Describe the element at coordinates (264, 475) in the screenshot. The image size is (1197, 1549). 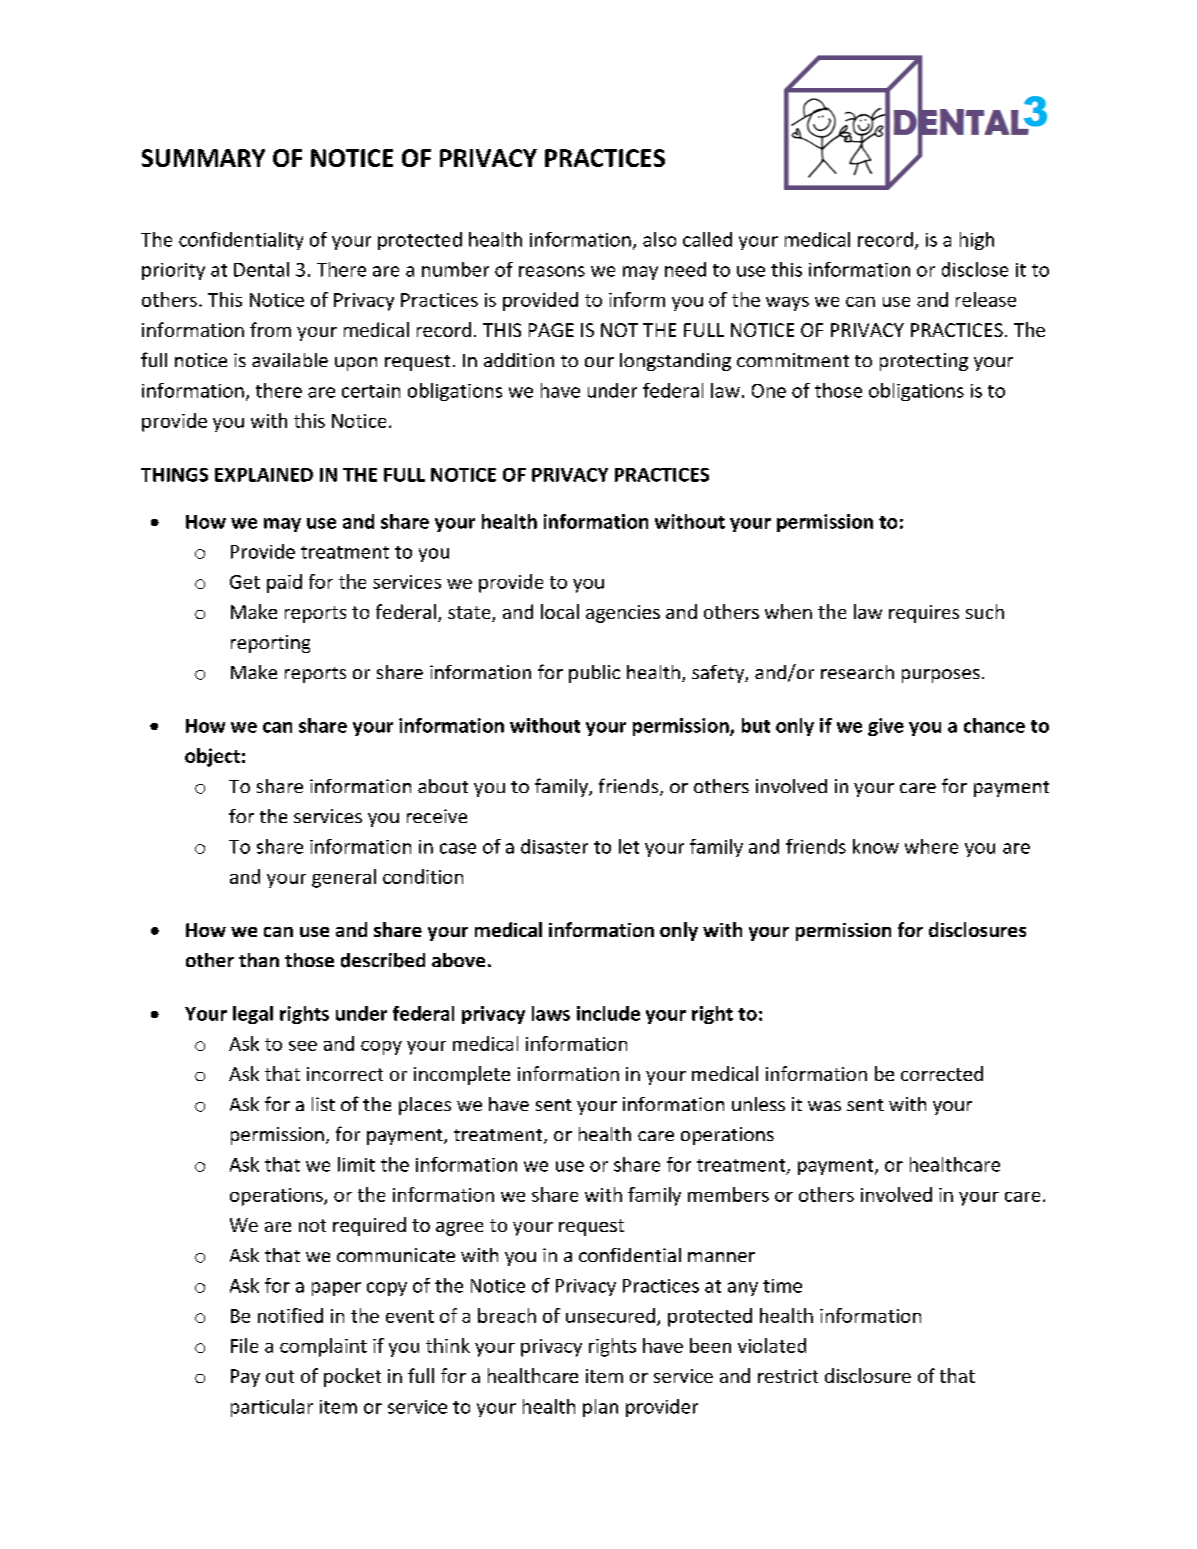
I see `EXPLAINED` at that location.
